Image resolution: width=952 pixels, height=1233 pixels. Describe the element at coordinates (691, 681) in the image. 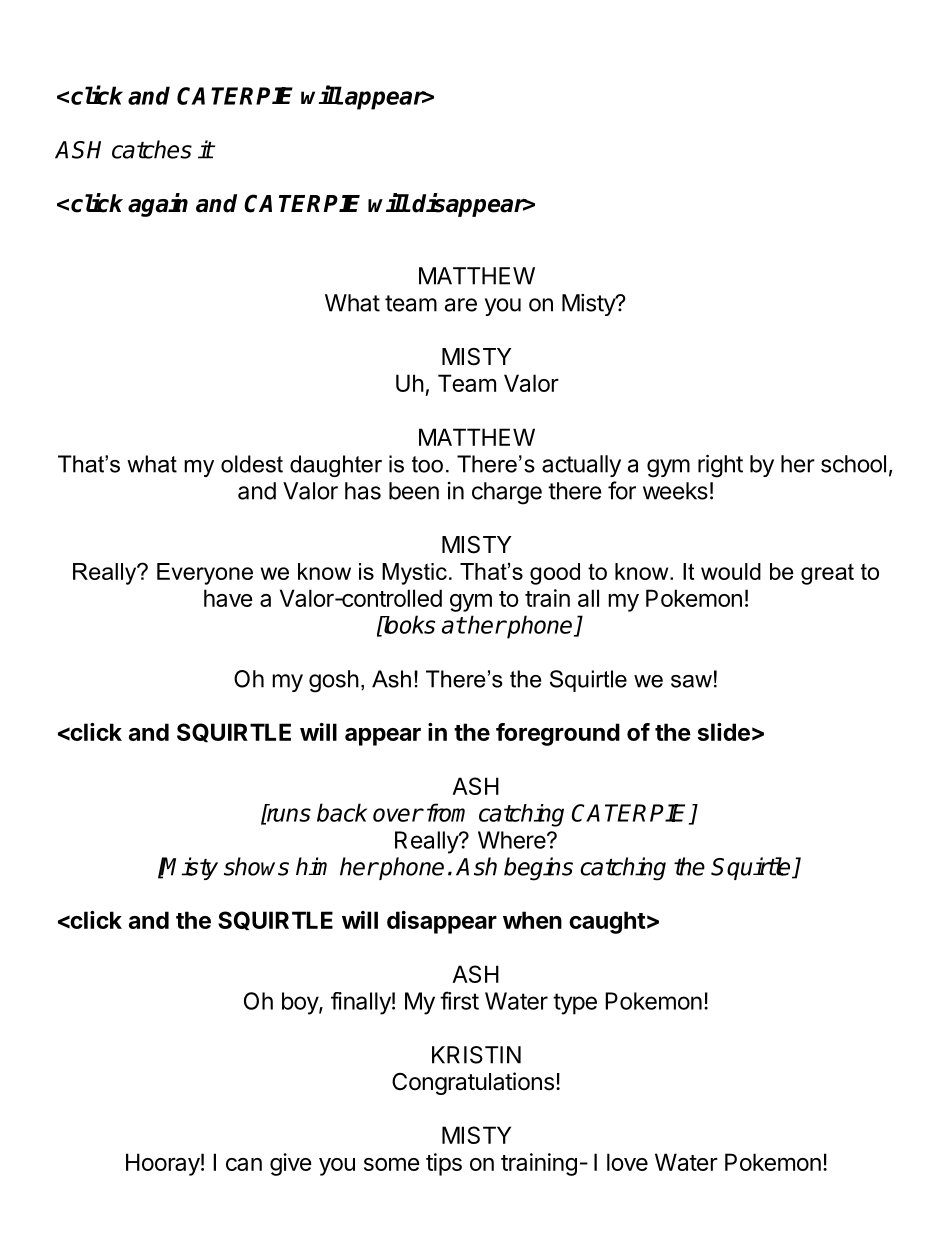

I see `saw` at that location.
